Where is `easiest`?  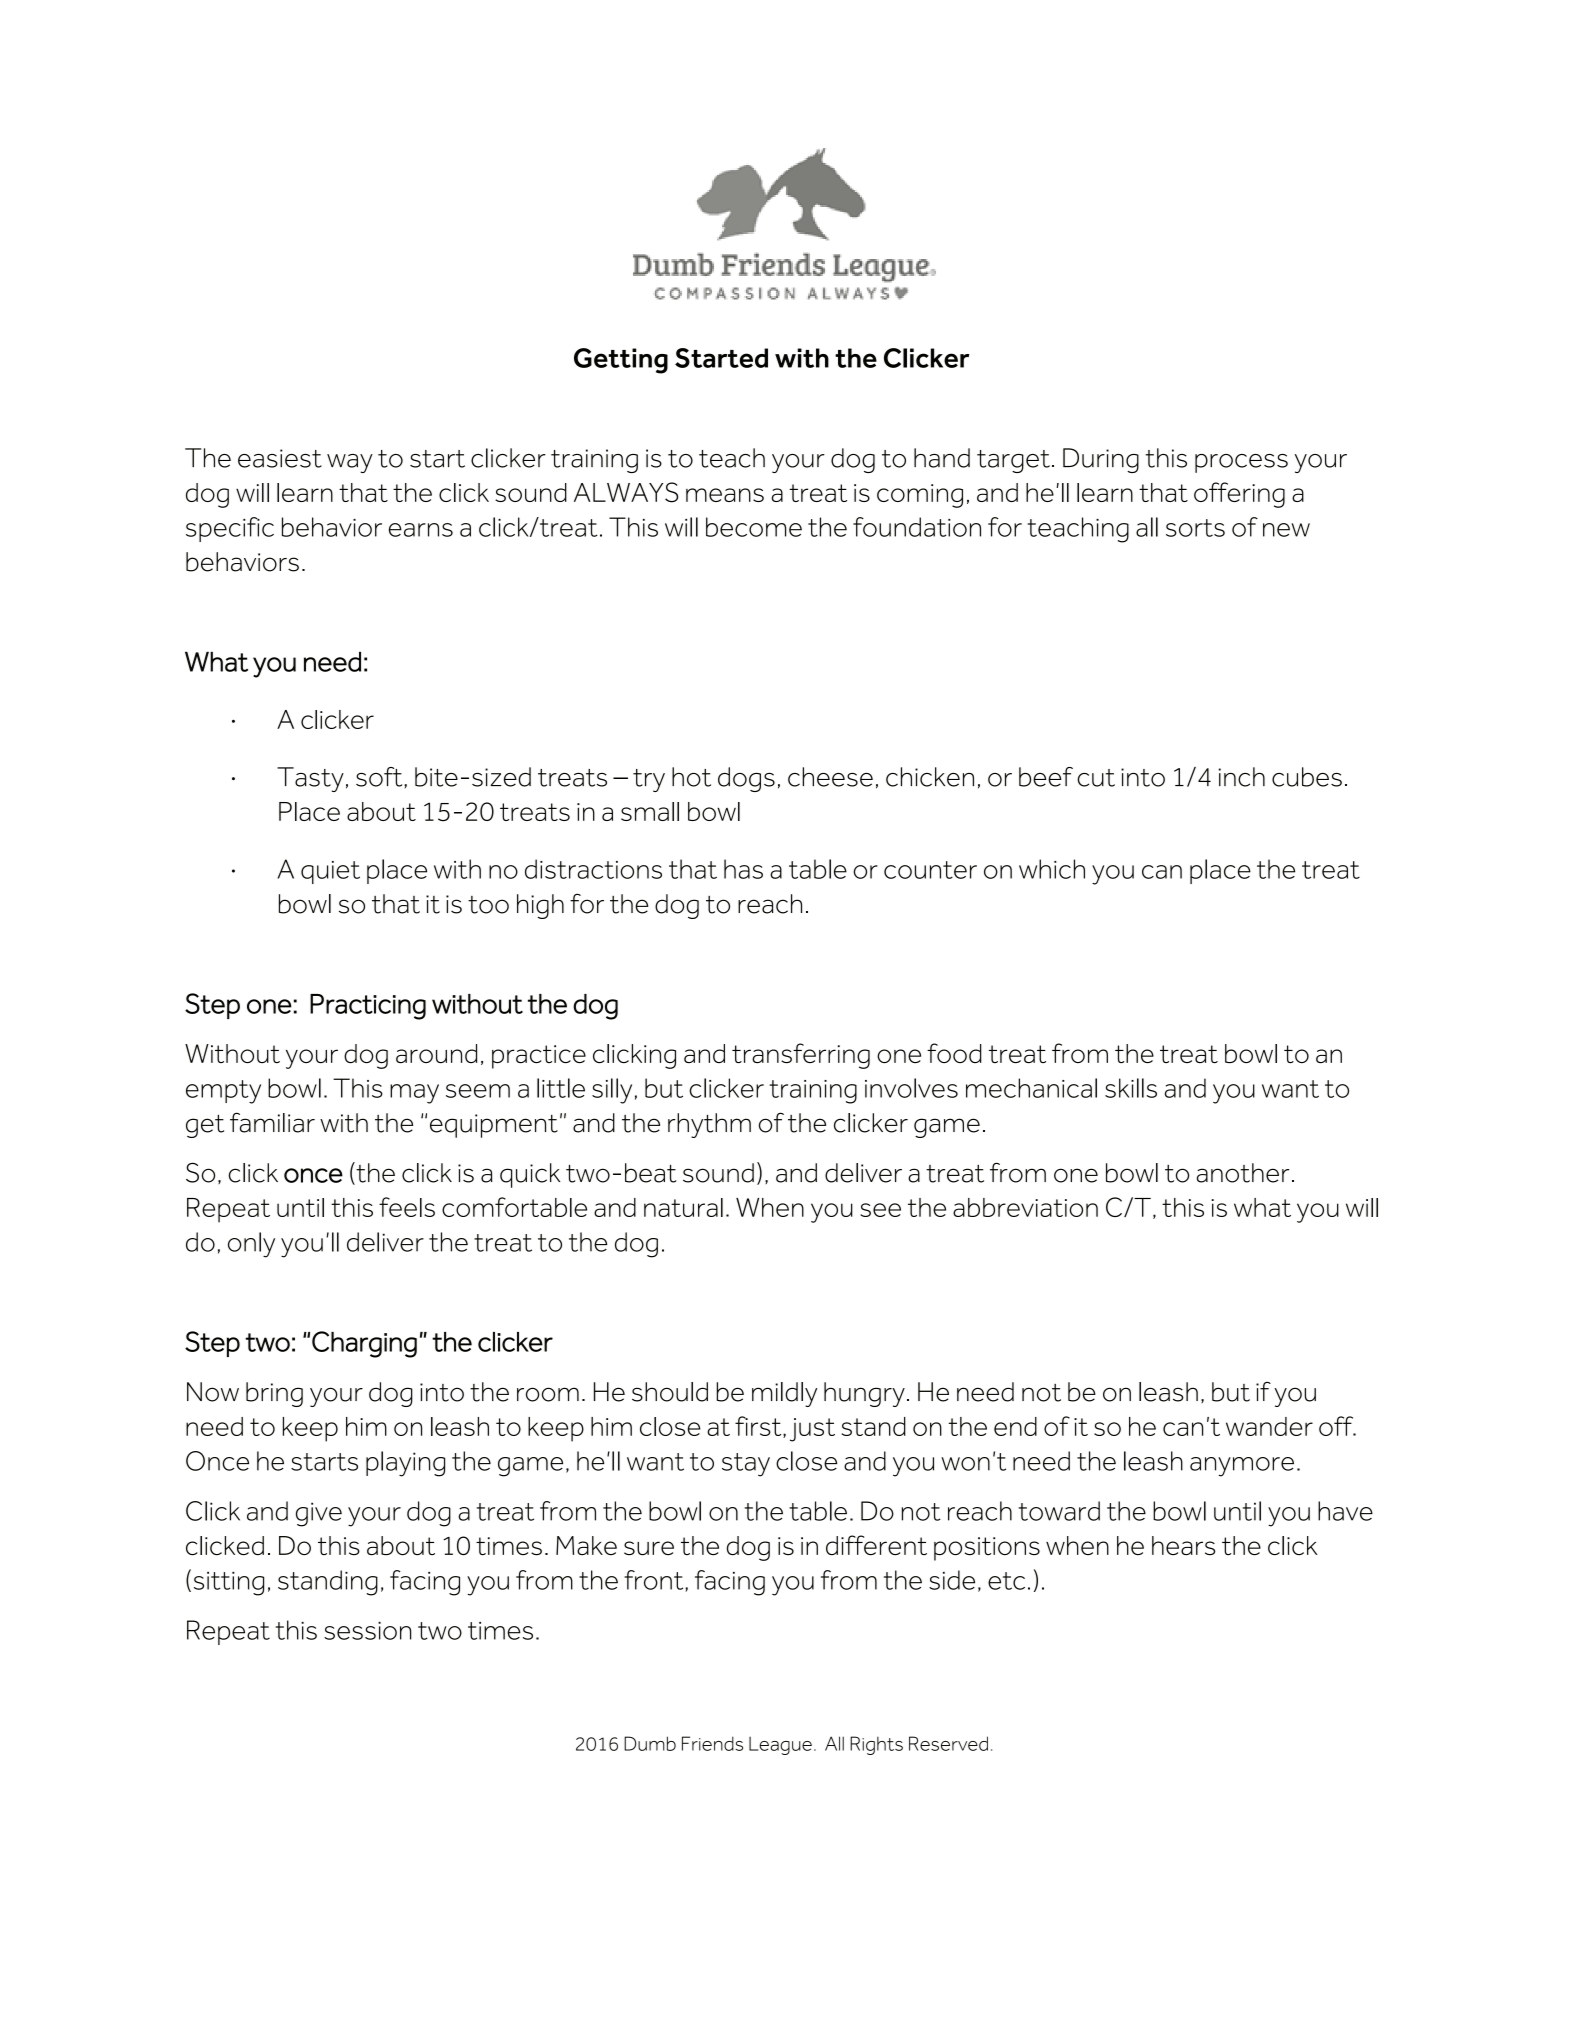 easiest is located at coordinates (280, 458).
